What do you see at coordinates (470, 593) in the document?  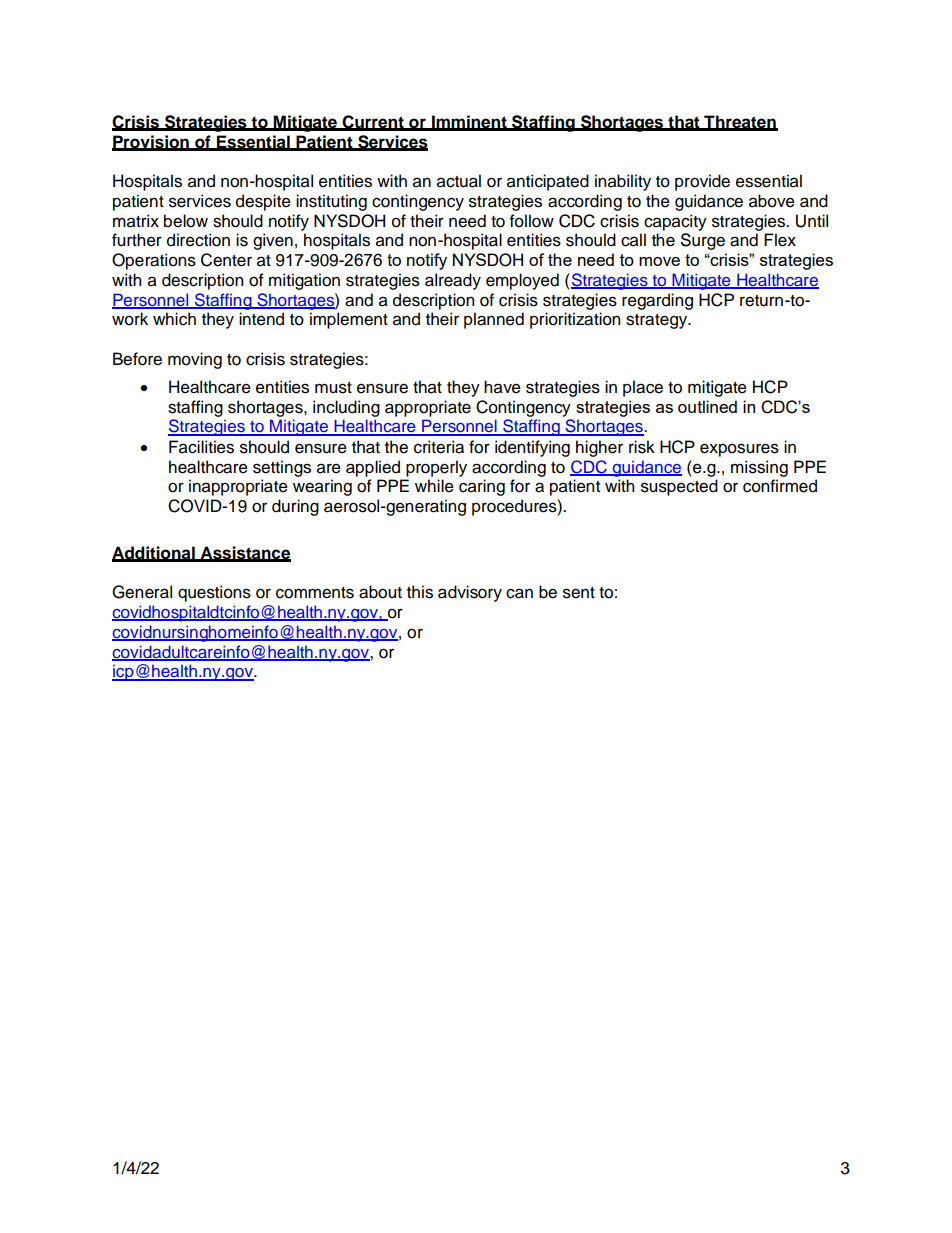 I see `advisory` at bounding box center [470, 593].
